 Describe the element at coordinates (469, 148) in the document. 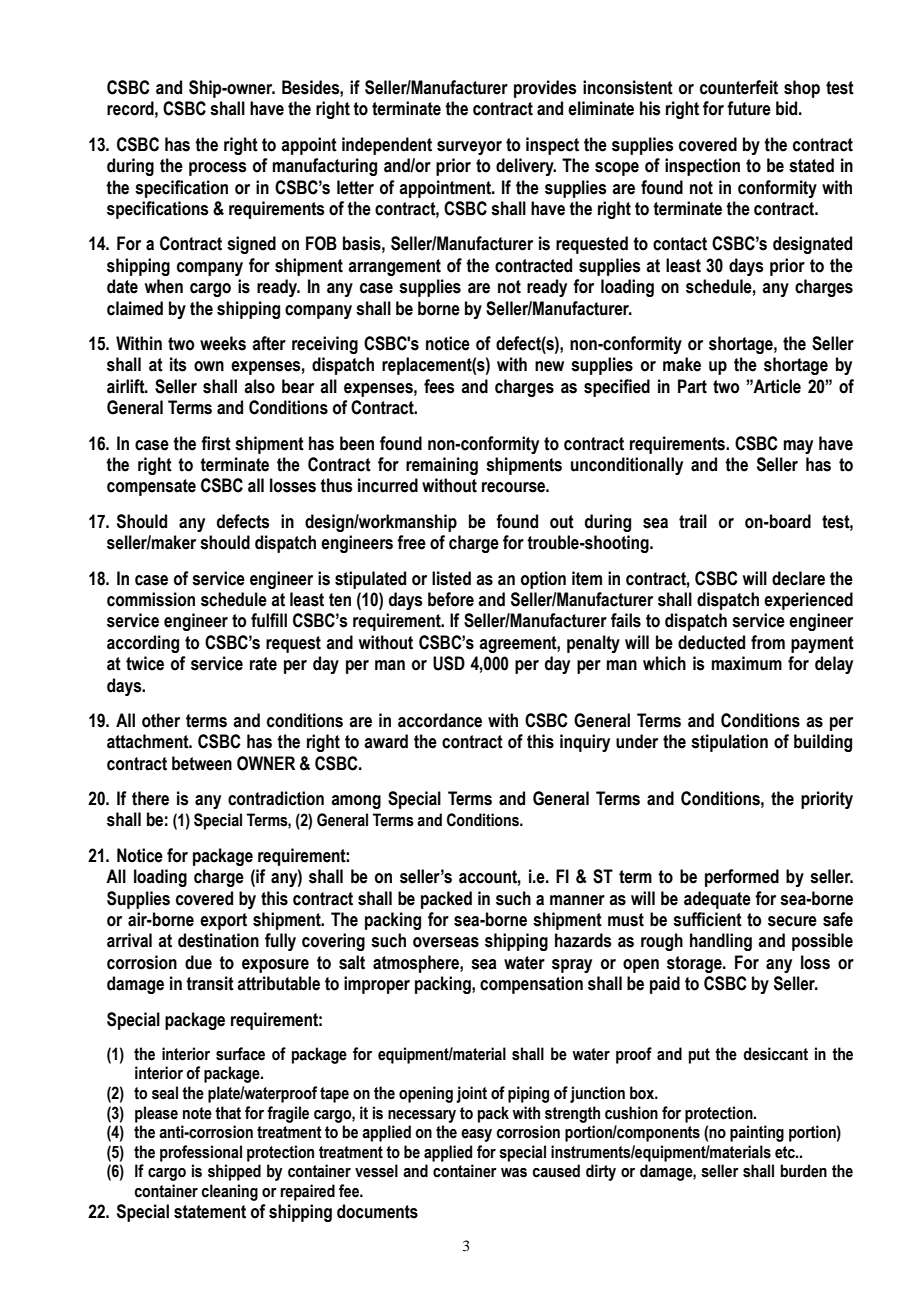

I see `surveyor` at that location.
